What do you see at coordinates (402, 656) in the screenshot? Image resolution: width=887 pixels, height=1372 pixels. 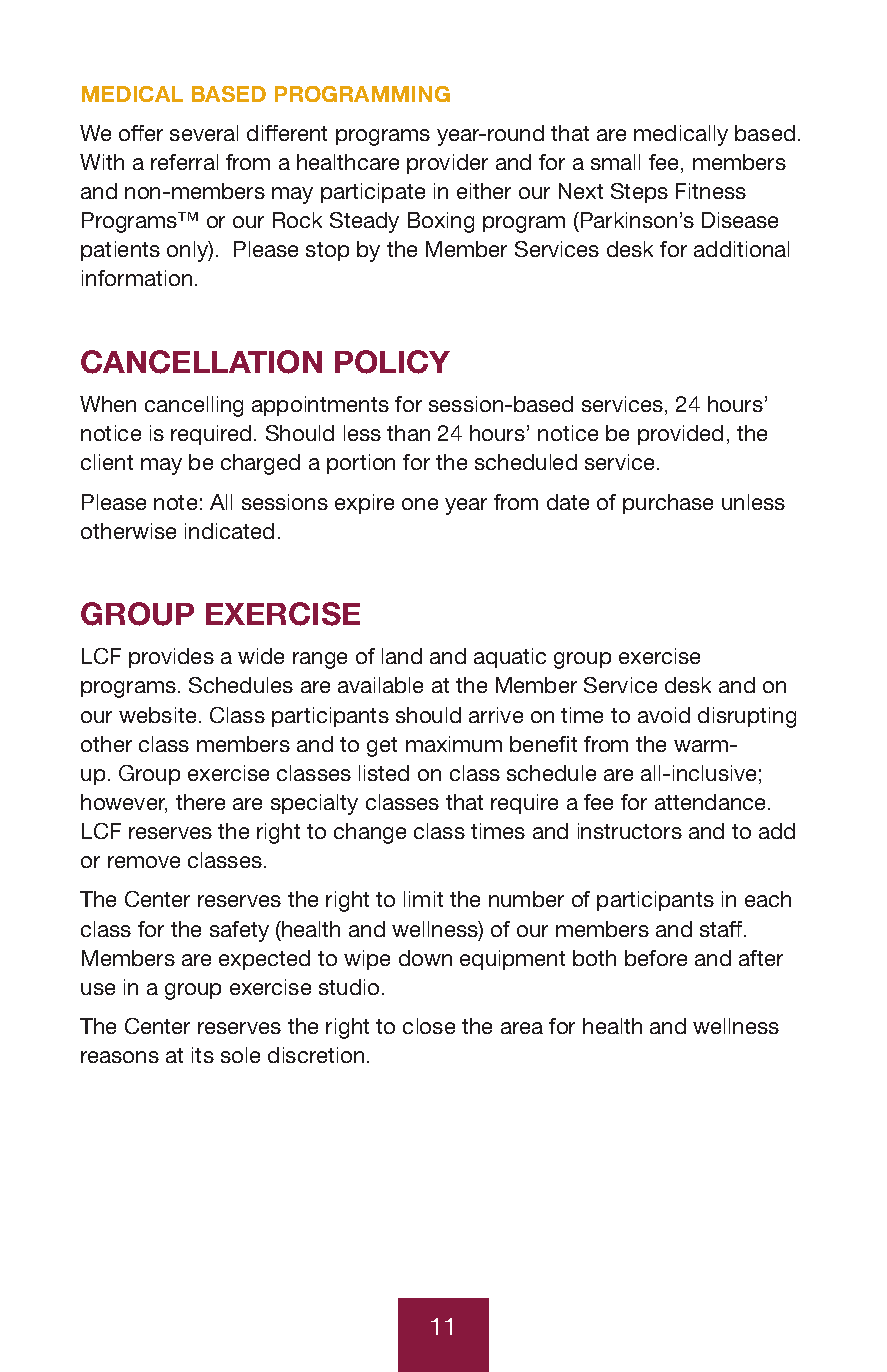 I see `land` at bounding box center [402, 656].
